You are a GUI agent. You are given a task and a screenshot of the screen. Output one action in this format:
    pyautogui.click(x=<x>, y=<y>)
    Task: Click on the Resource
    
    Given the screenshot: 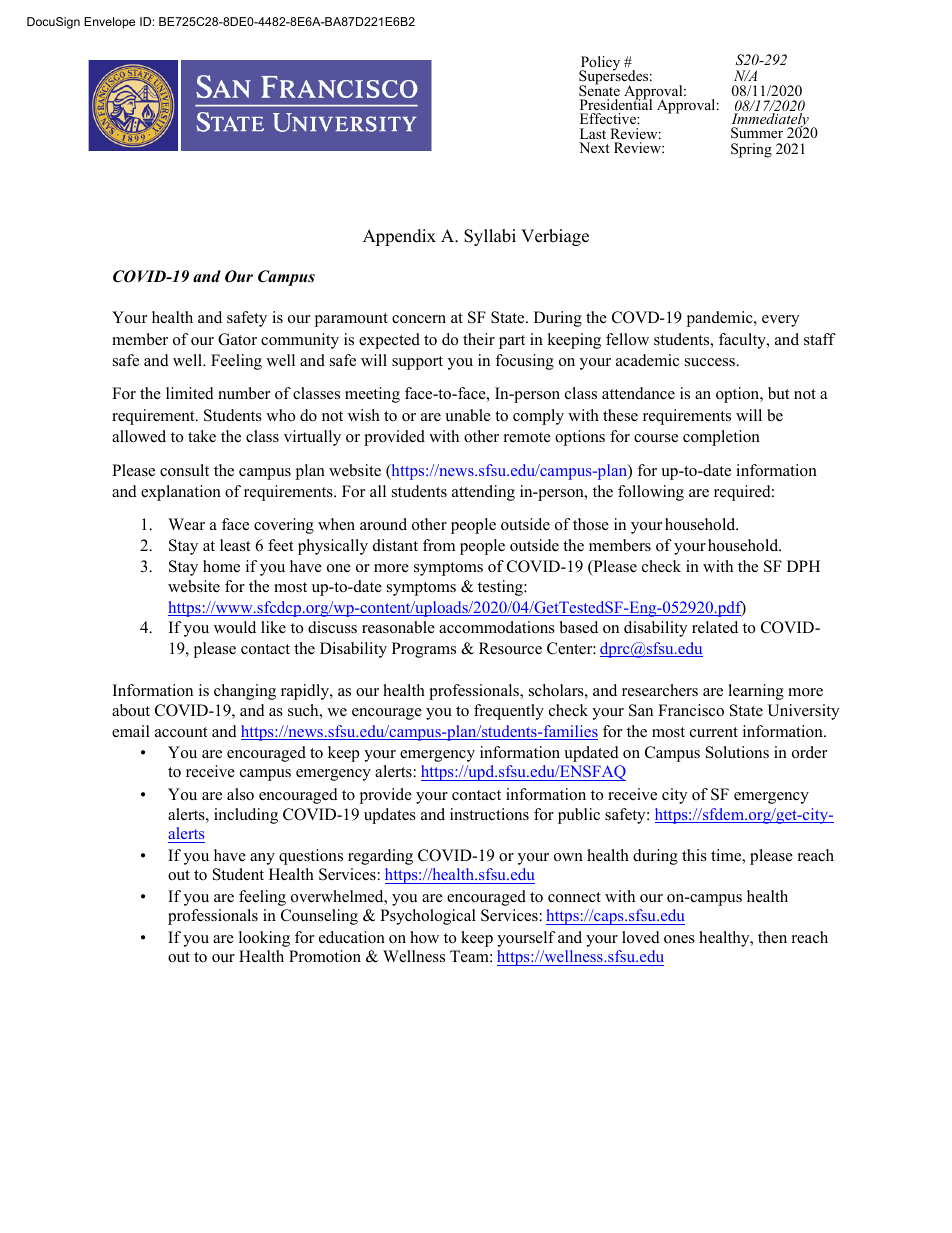 What is the action you would take?
    pyautogui.click(x=510, y=648)
